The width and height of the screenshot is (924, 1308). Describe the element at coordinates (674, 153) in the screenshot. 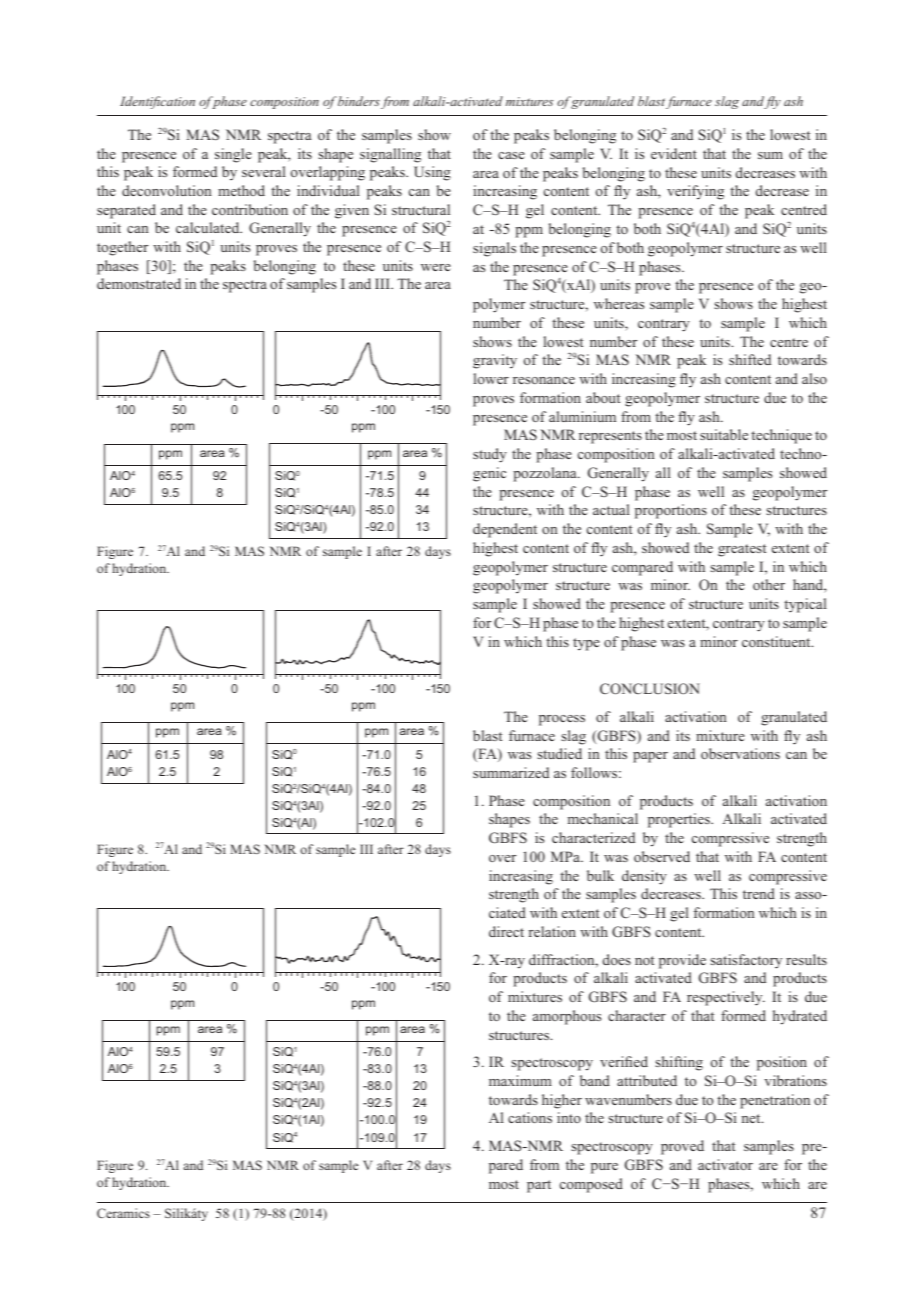

I see `evident` at that location.
